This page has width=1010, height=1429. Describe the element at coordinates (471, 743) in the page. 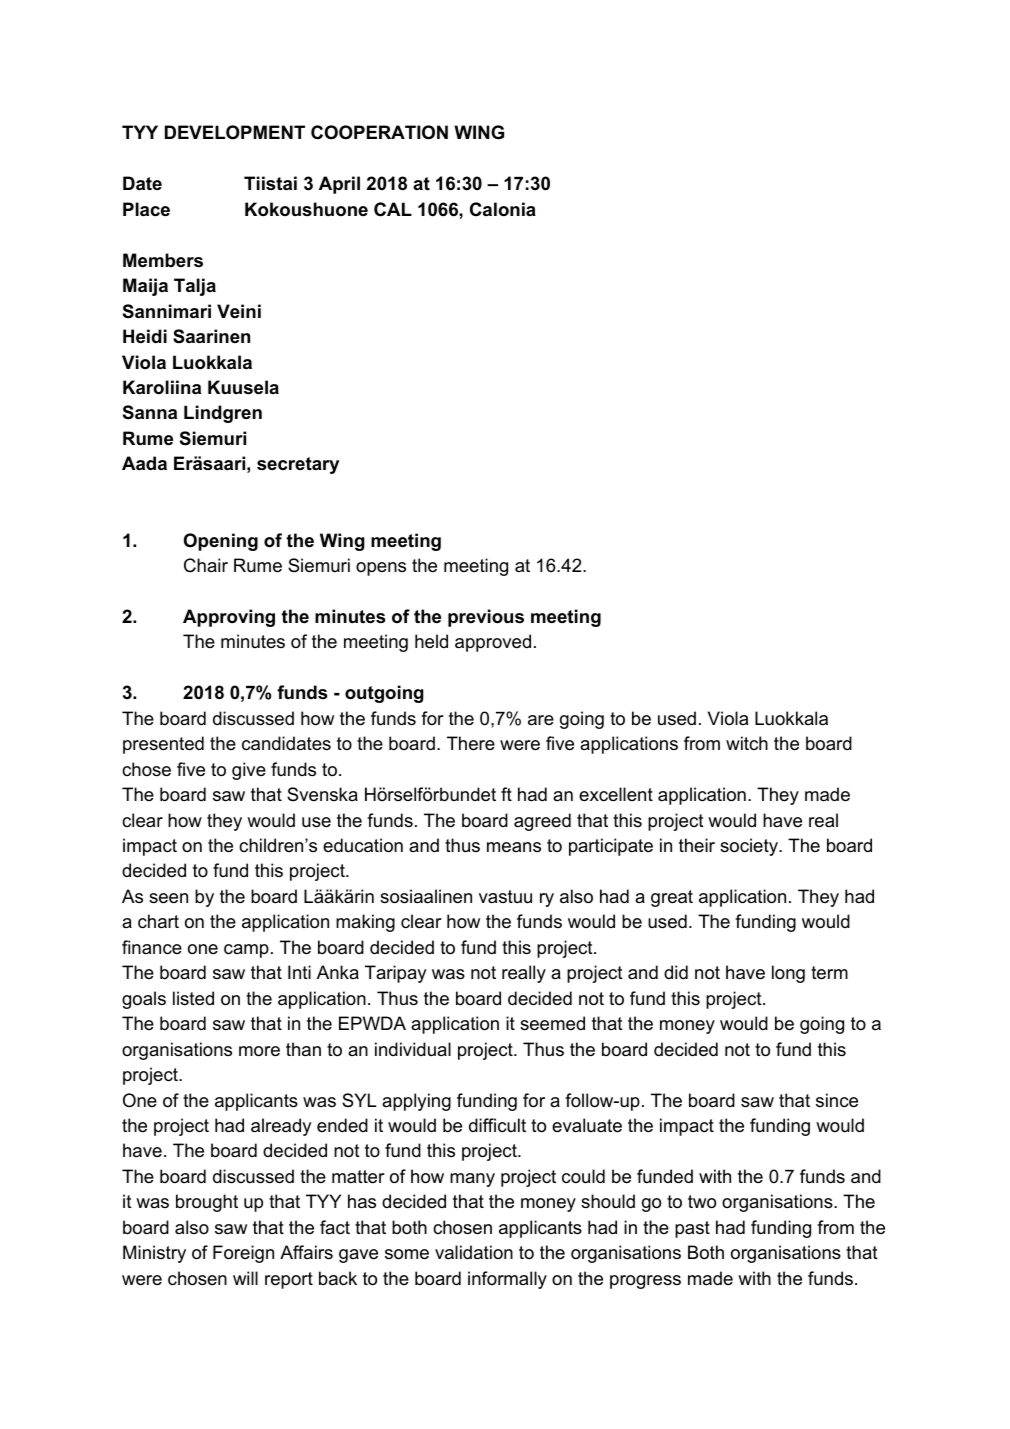

I see `There` at that location.
